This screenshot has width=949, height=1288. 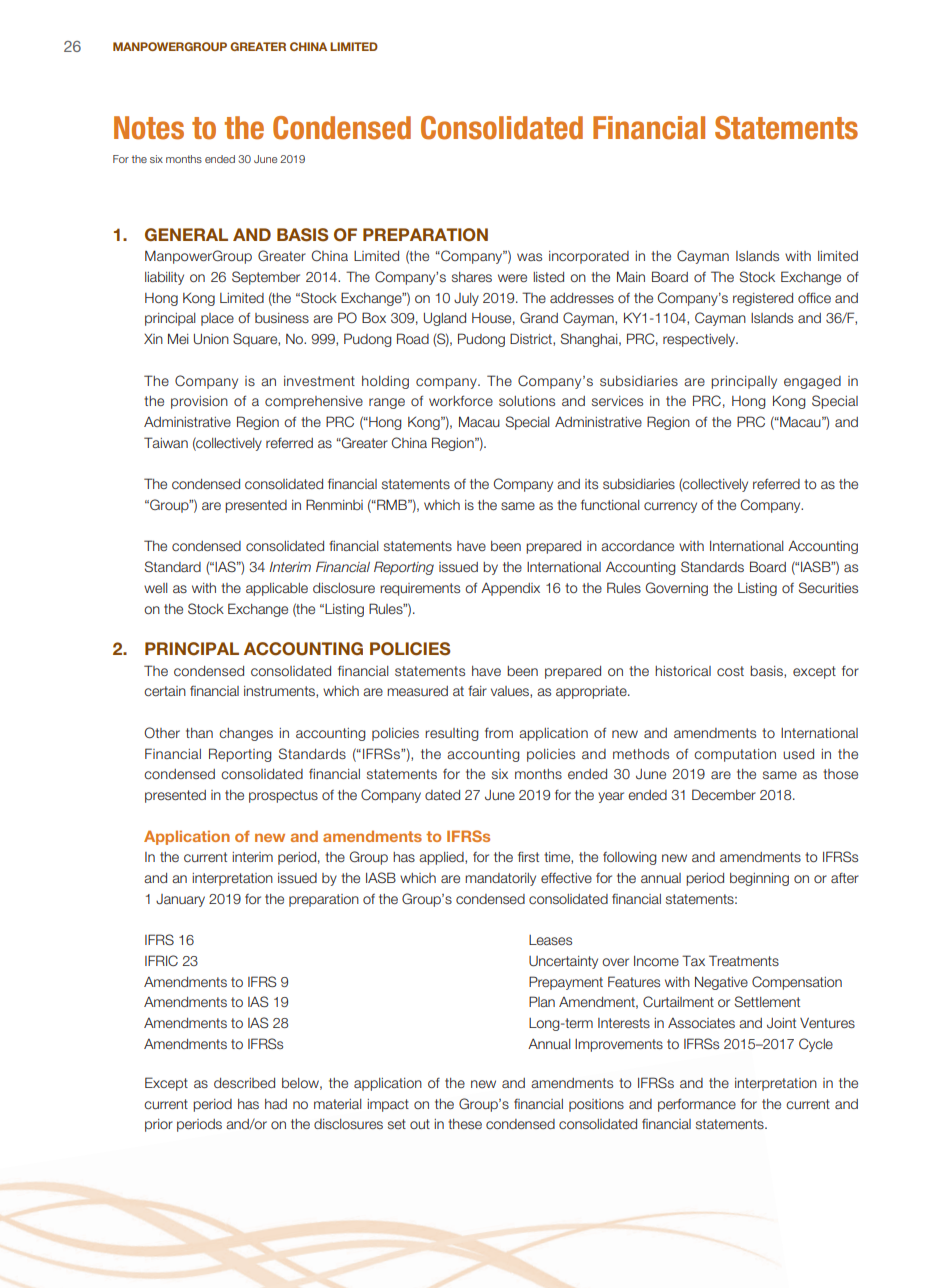 I want to click on applicable, so click(x=277, y=589).
